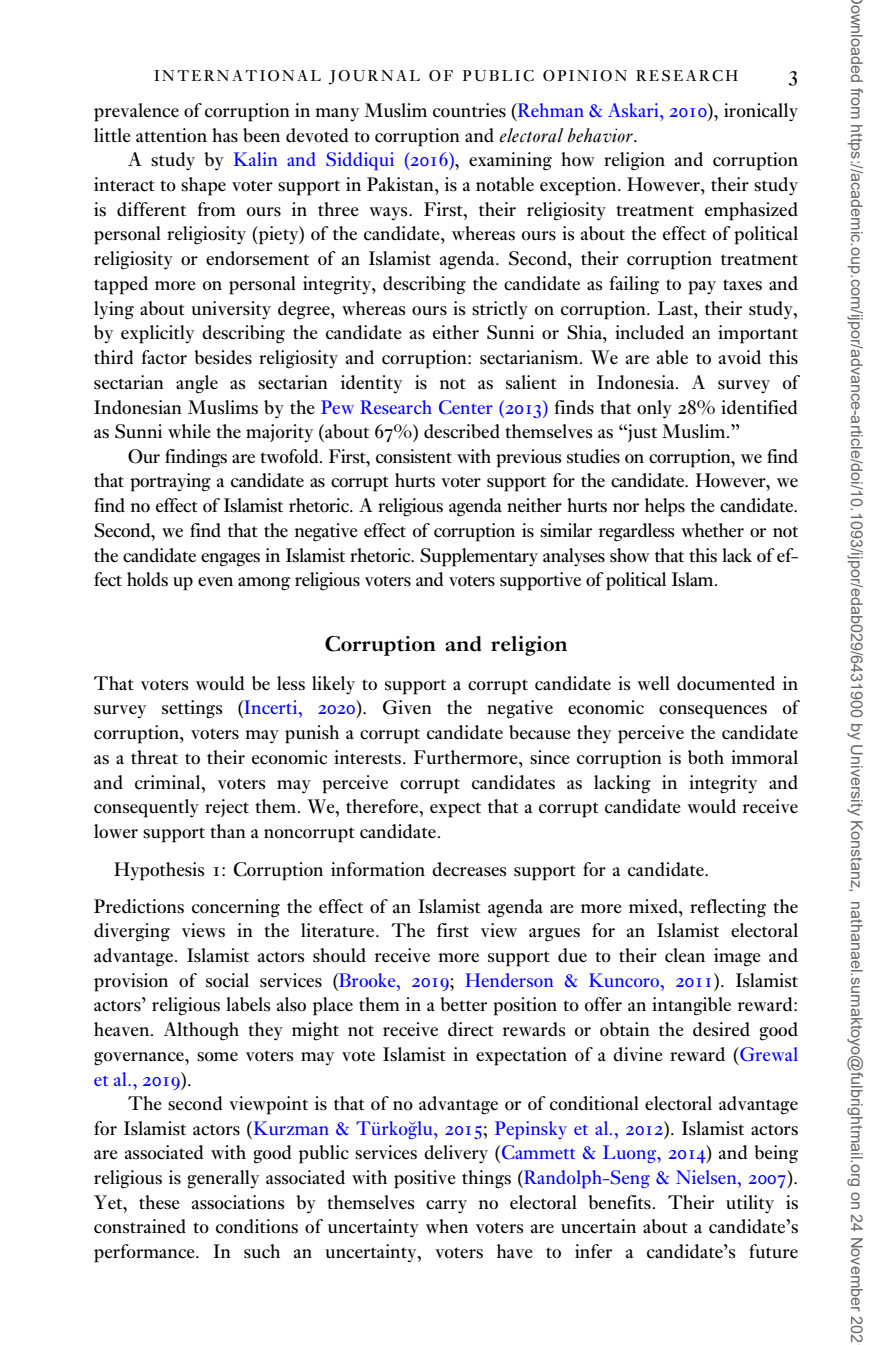 This screenshot has height=1345, width=896. Describe the element at coordinates (414, 456) in the screenshot. I see `consistent` at that location.
